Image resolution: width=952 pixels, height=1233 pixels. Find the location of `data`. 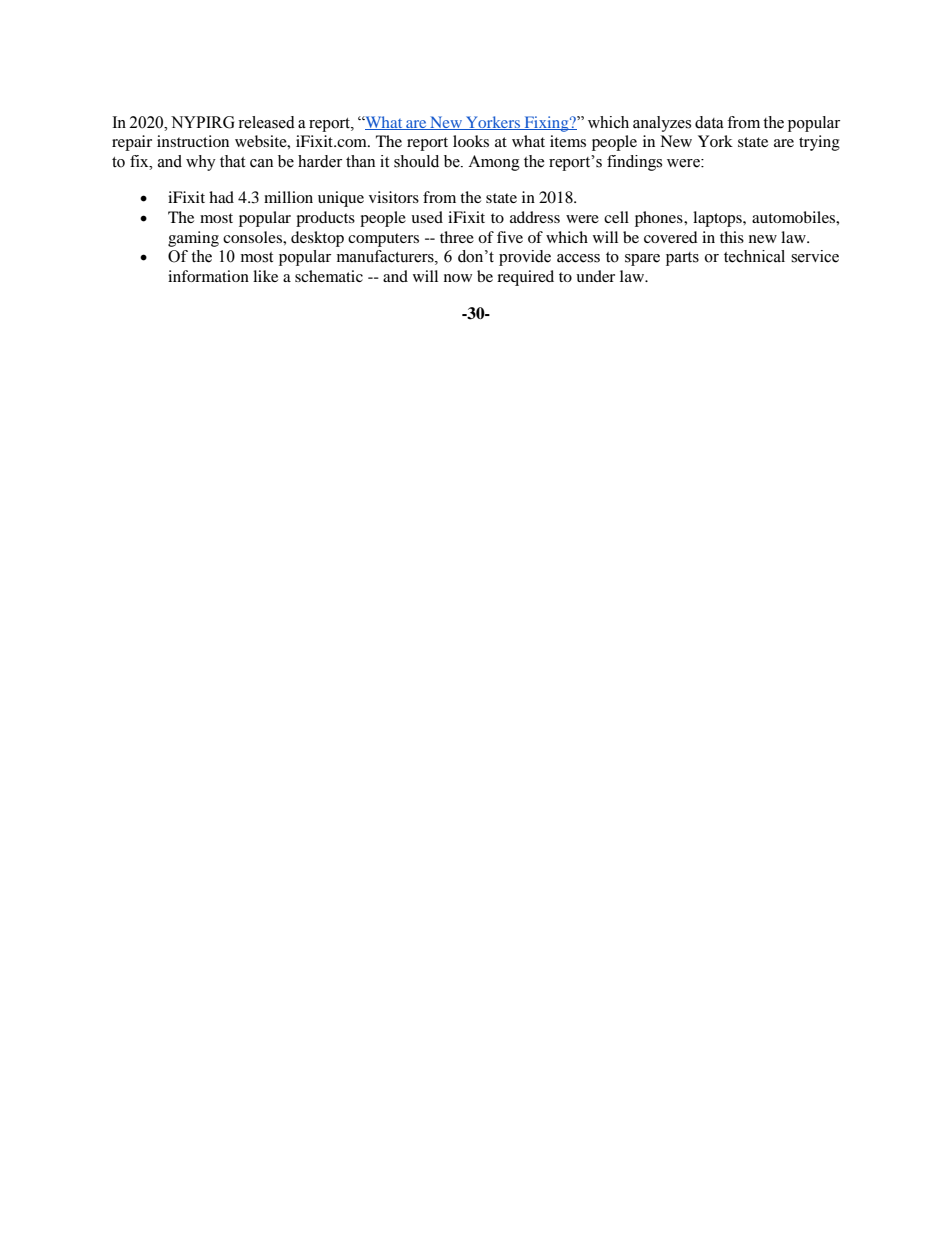

data is located at coordinates (709, 122).
